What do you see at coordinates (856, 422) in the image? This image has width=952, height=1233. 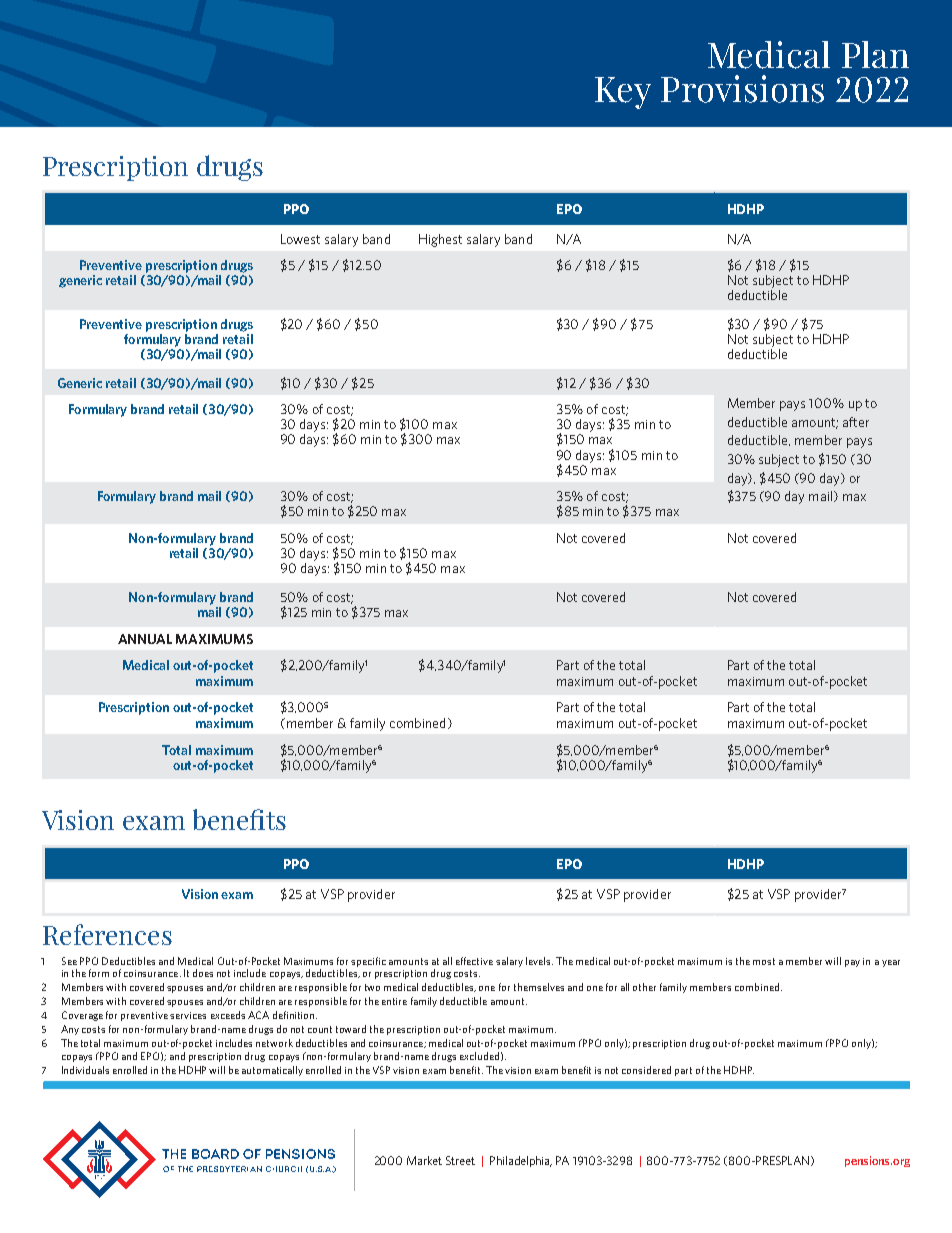 I see `after` at bounding box center [856, 422].
